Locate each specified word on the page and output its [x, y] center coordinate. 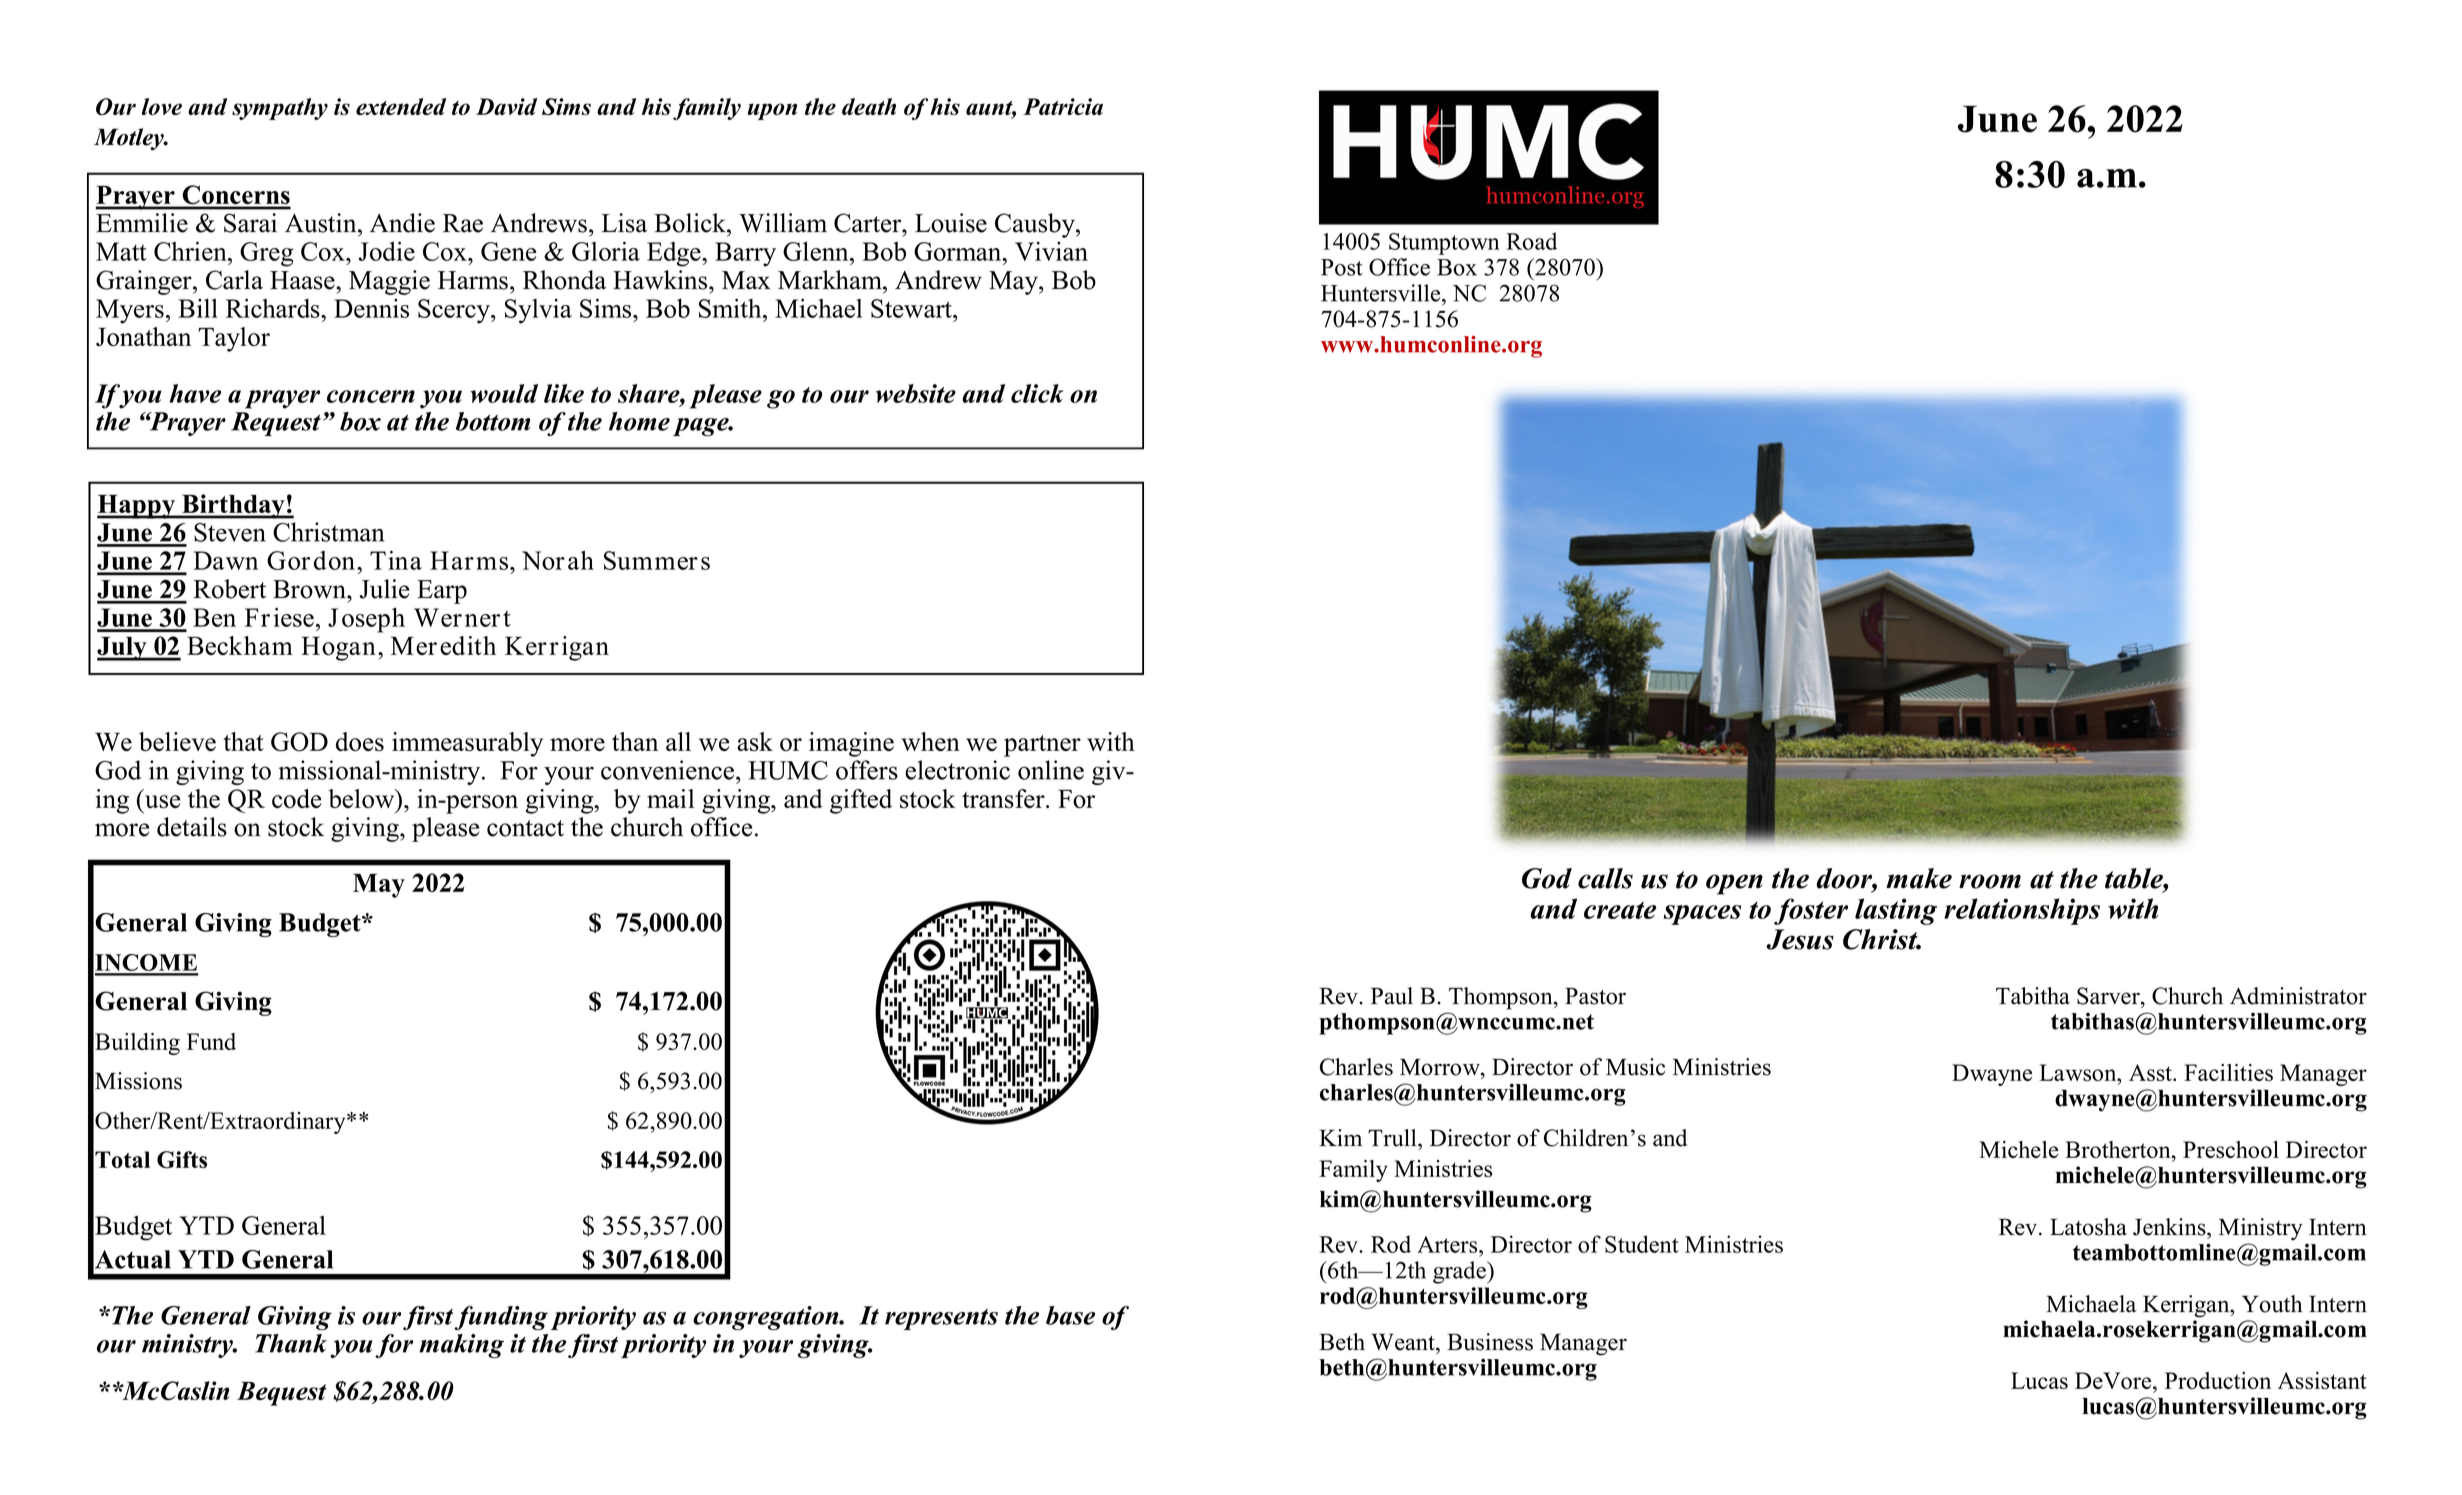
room [1990, 881]
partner [1042, 746]
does [360, 742]
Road [1531, 241]
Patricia [1063, 106]
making [461, 1346]
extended [401, 106]
